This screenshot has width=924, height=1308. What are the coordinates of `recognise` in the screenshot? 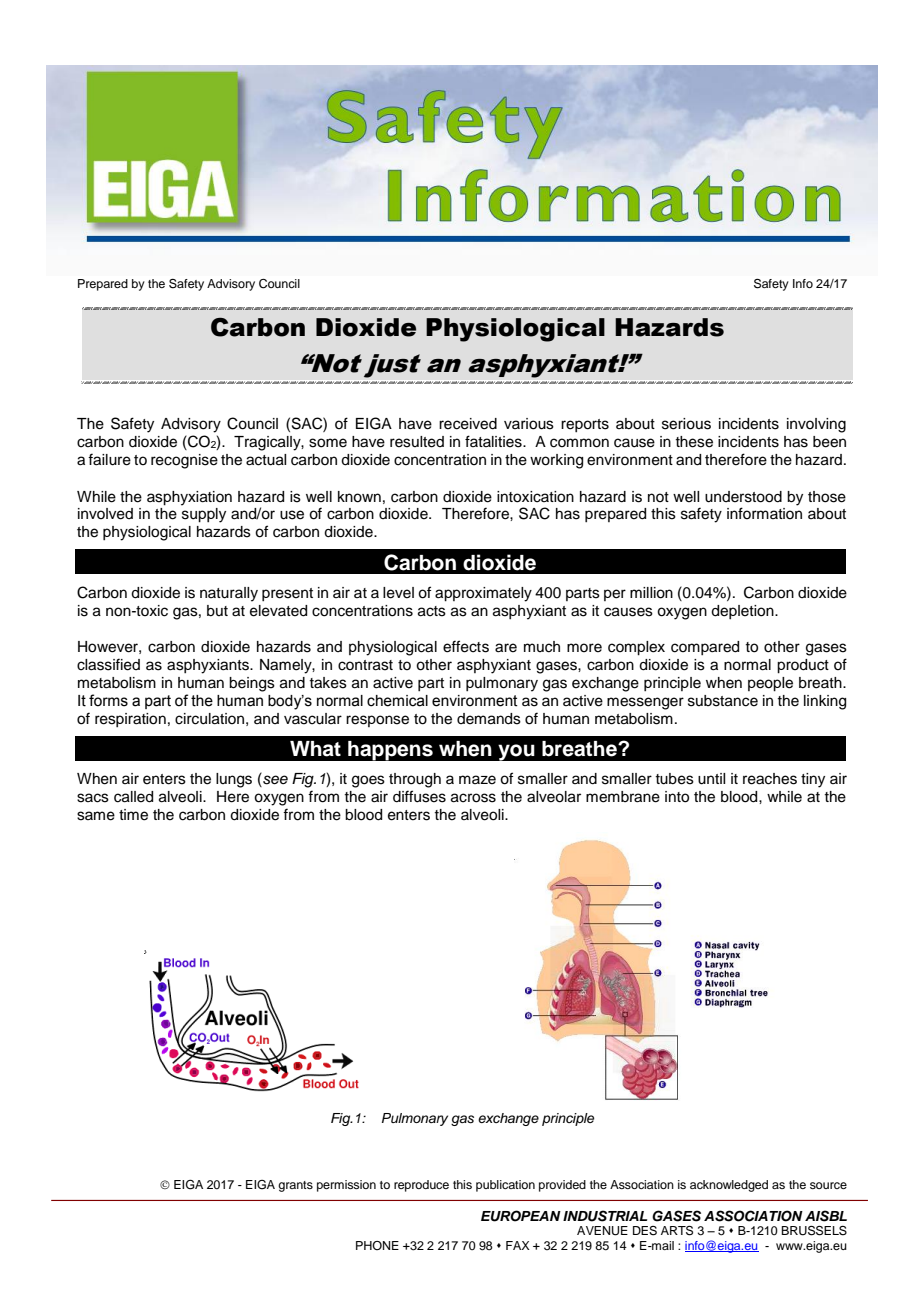 It's located at (184, 461).
